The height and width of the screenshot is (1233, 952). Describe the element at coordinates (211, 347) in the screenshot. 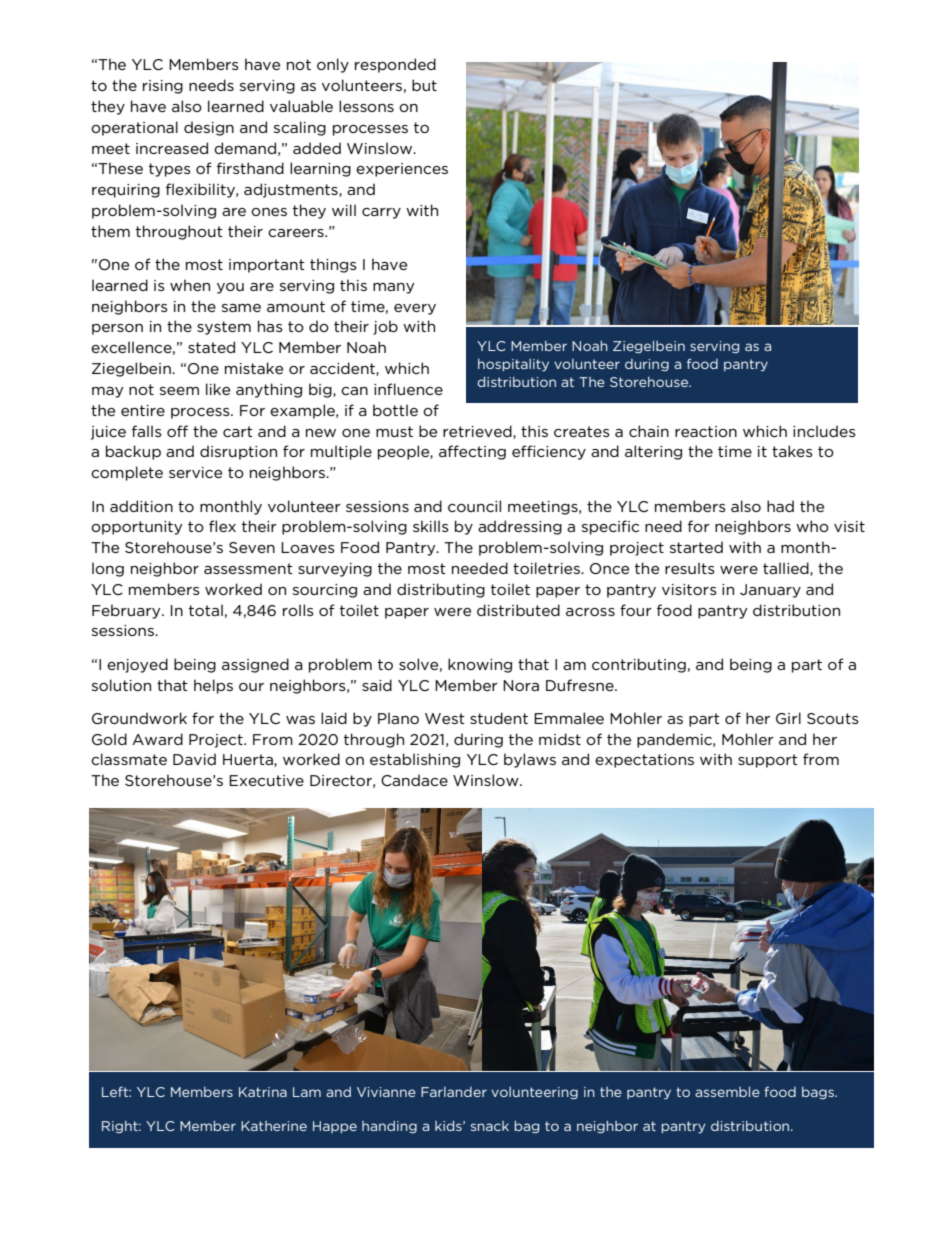

I see `stated` at that location.
